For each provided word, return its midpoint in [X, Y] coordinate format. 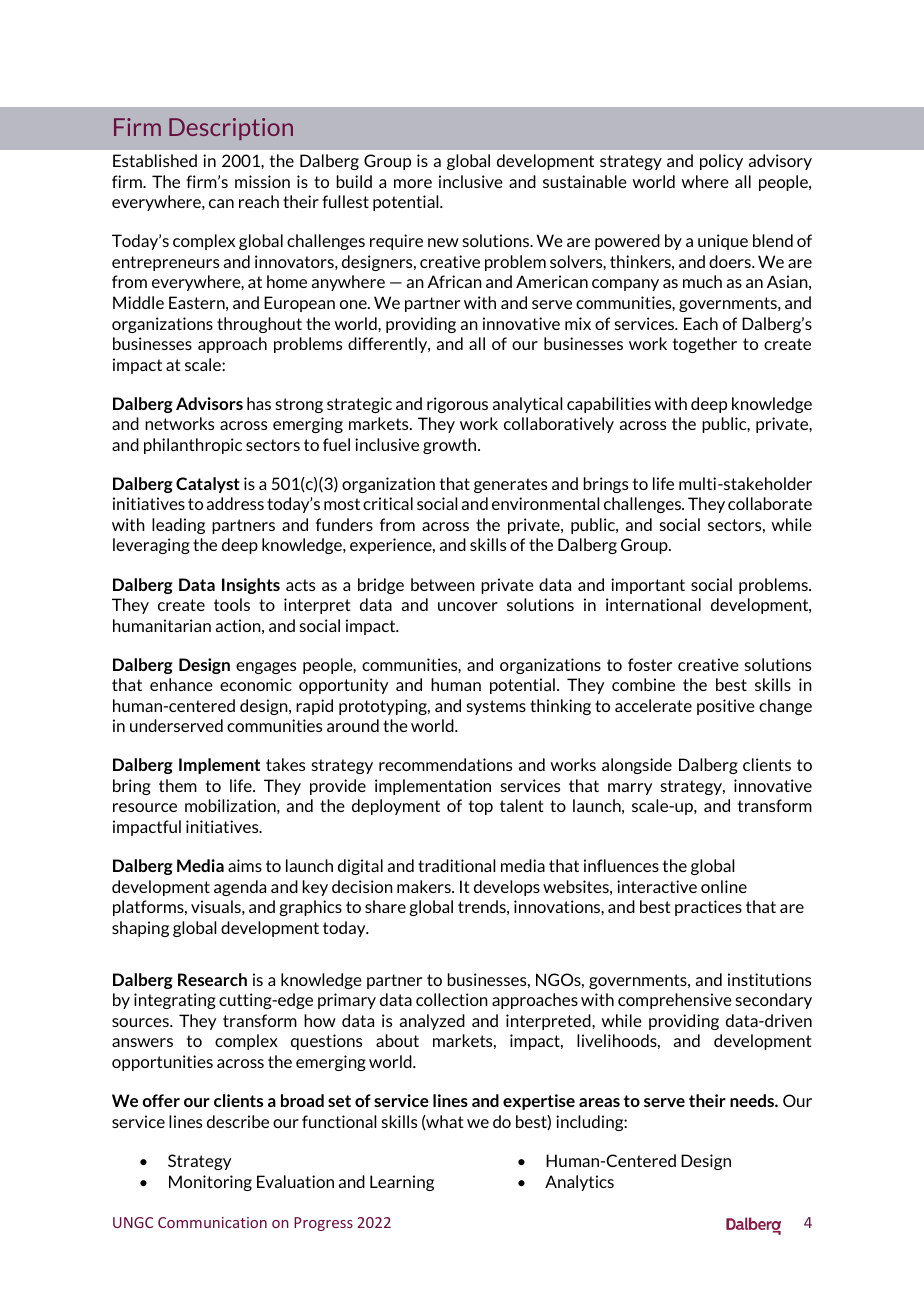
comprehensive [675, 1001]
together [704, 345]
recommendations [445, 764]
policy [721, 162]
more [413, 183]
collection [452, 999]
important [648, 586]
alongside [637, 766]
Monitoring [210, 1183]
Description [231, 129]
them [178, 785]
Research [212, 979]
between [443, 584]
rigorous [457, 405]
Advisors [209, 403]
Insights [251, 586]
